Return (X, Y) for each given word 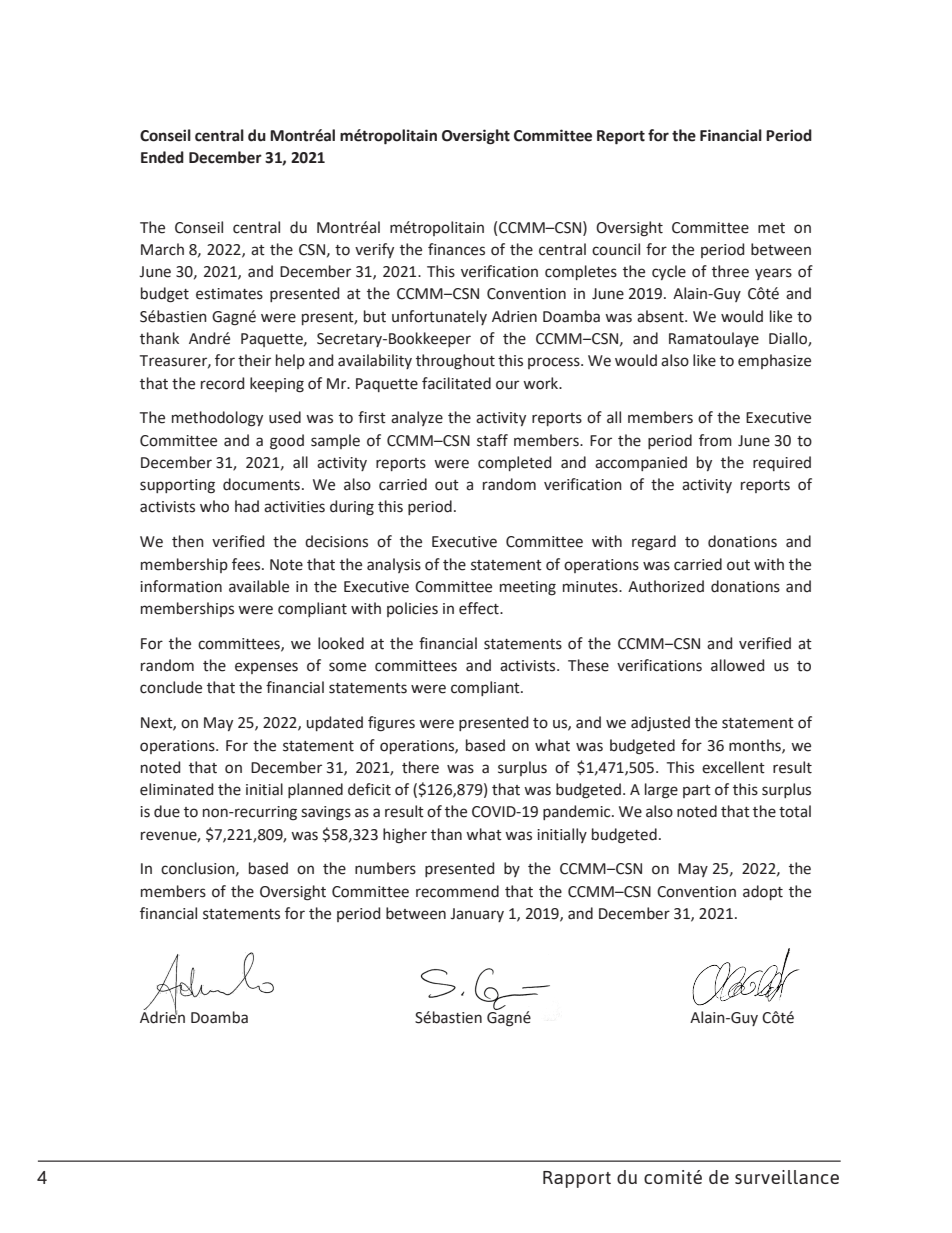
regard (654, 543)
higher (405, 836)
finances (456, 249)
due (167, 811)
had (247, 506)
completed (514, 463)
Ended (162, 157)
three (730, 271)
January (477, 915)
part (697, 791)
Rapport (577, 1179)
